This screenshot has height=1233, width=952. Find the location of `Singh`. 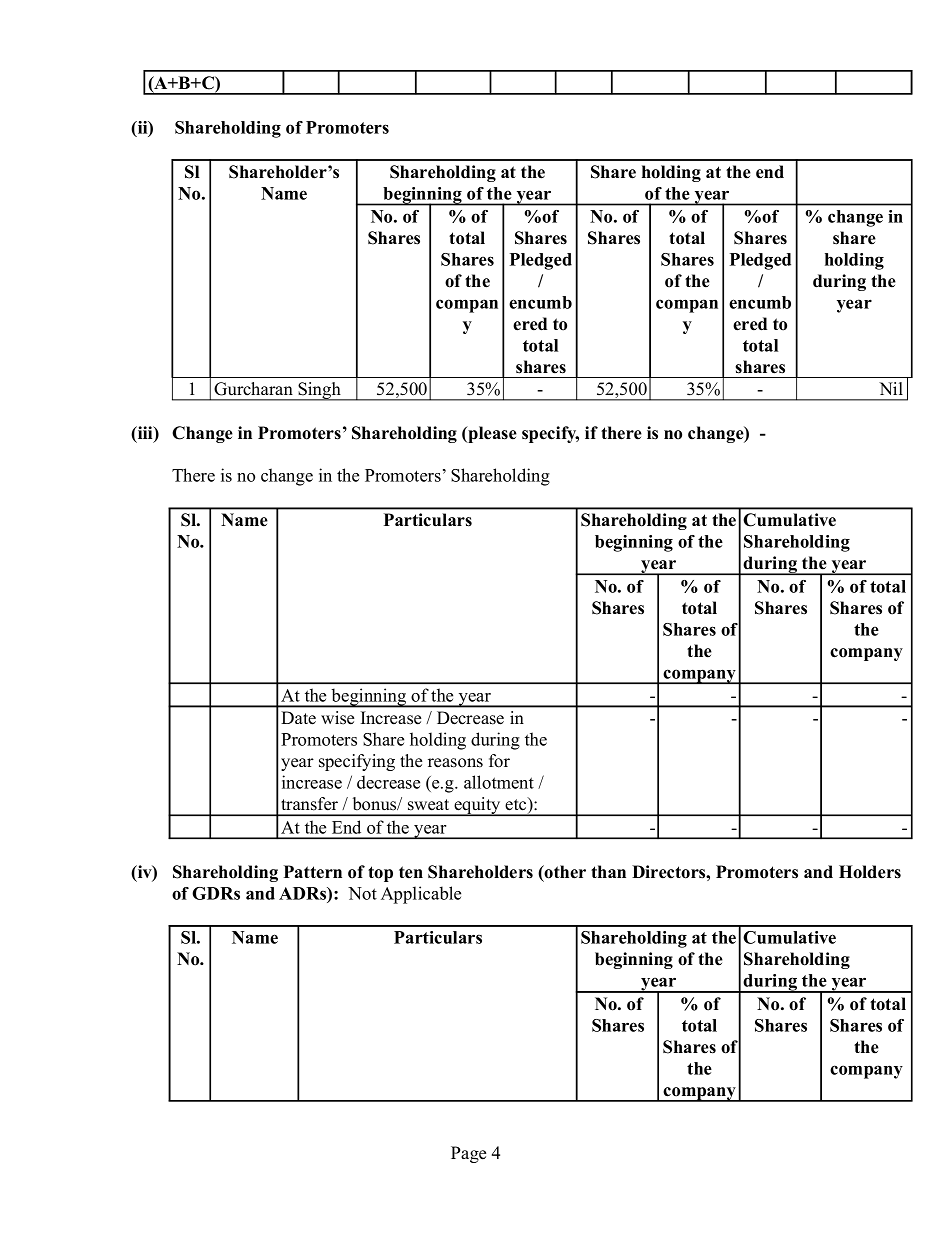

Singh is located at coordinates (319, 391).
